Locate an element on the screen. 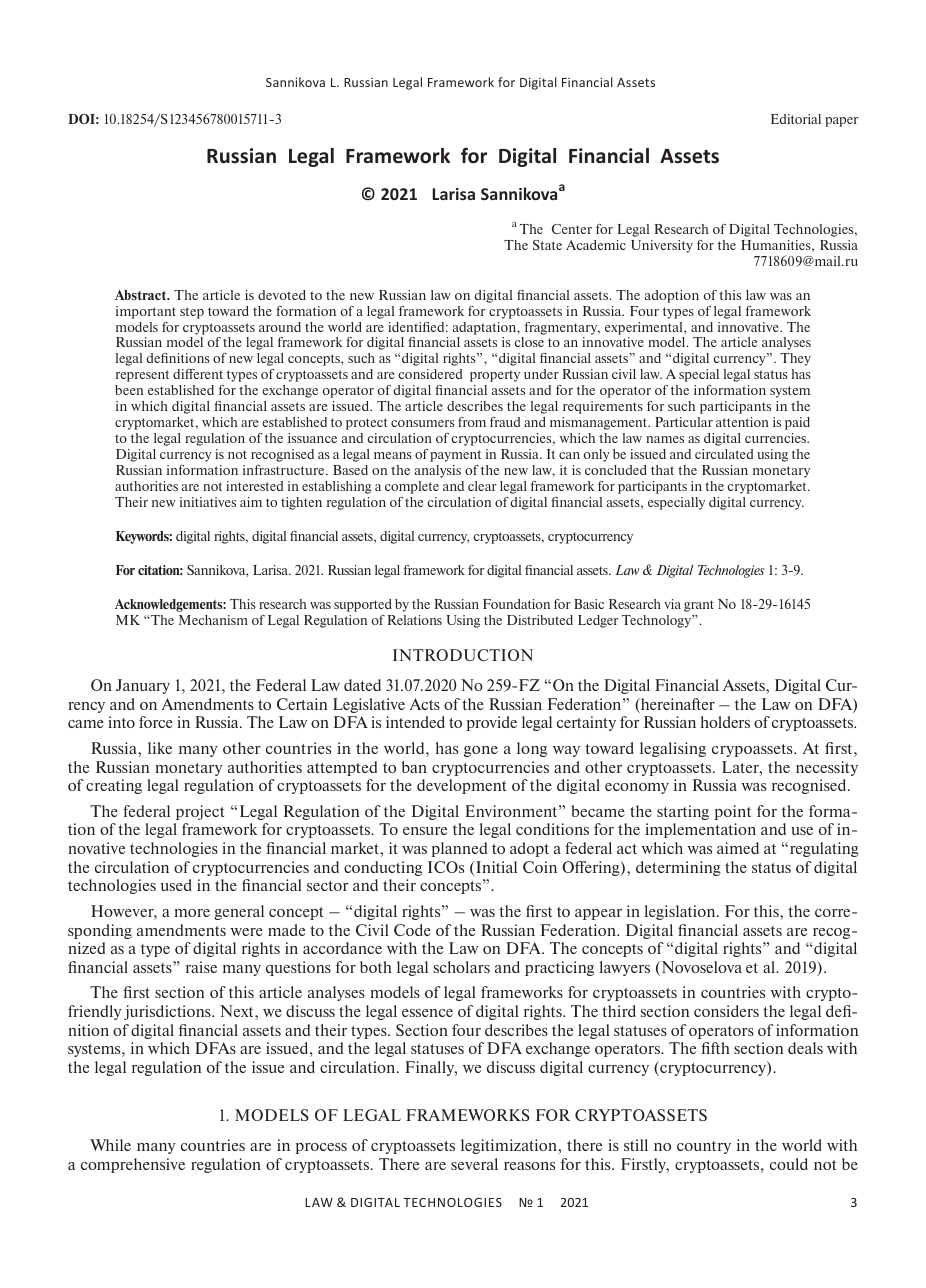 This screenshot has width=926, height=1288. aimed is located at coordinates (738, 848).
